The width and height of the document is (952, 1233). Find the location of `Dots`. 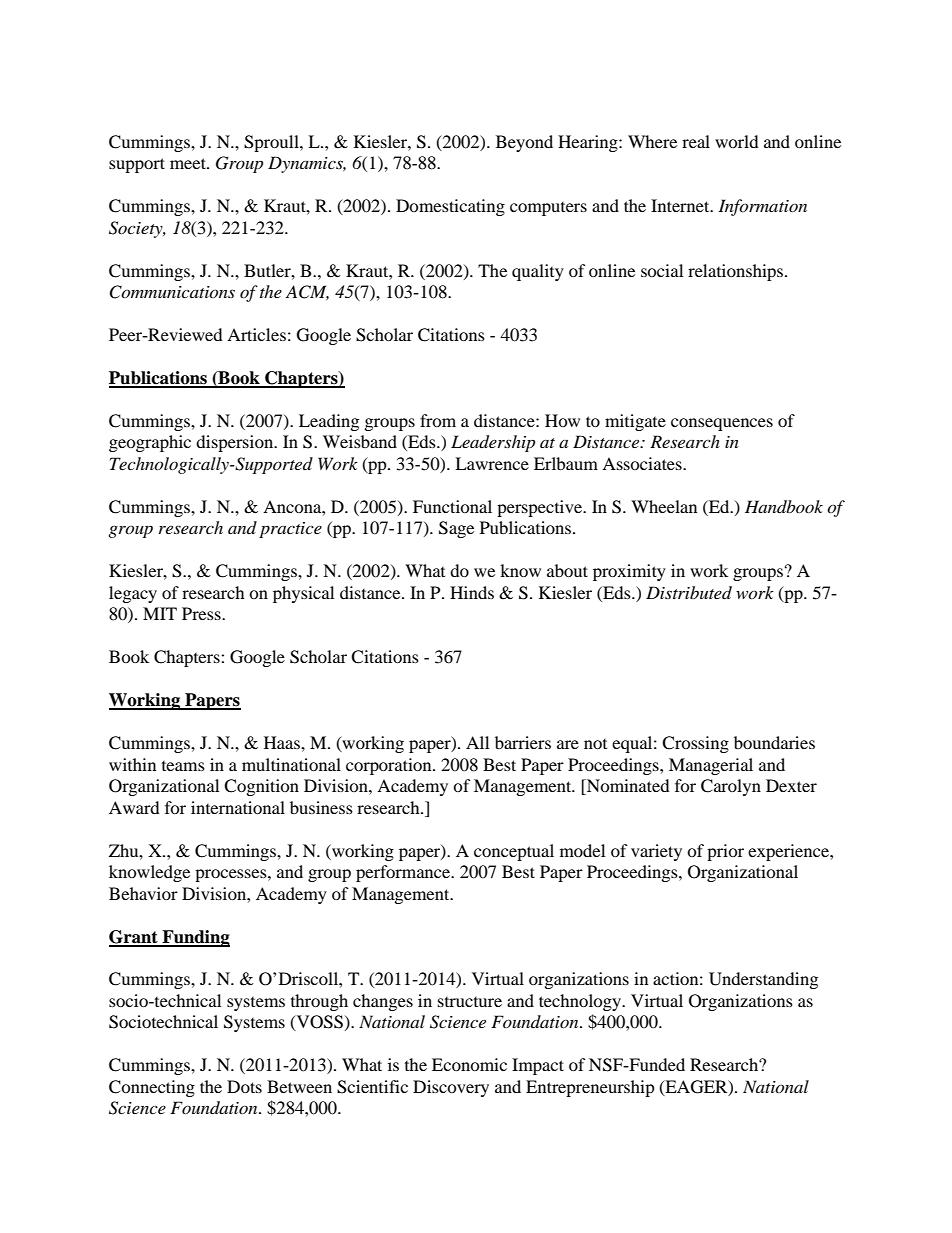

Dots is located at coordinates (244, 1086).
